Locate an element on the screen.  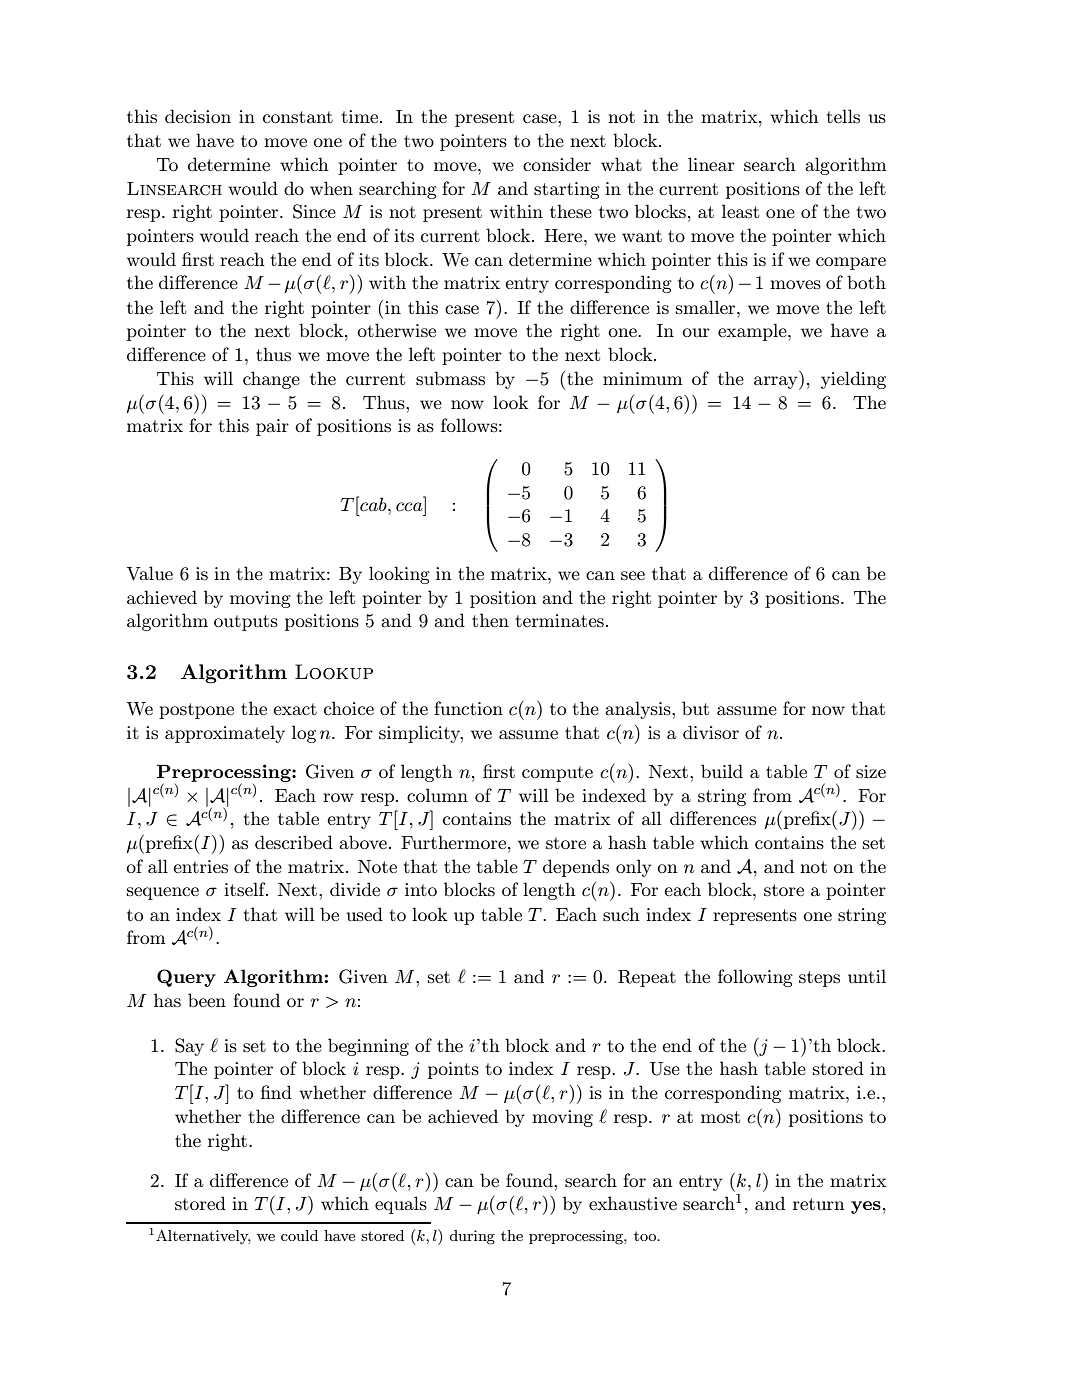
tells is located at coordinates (843, 116).
